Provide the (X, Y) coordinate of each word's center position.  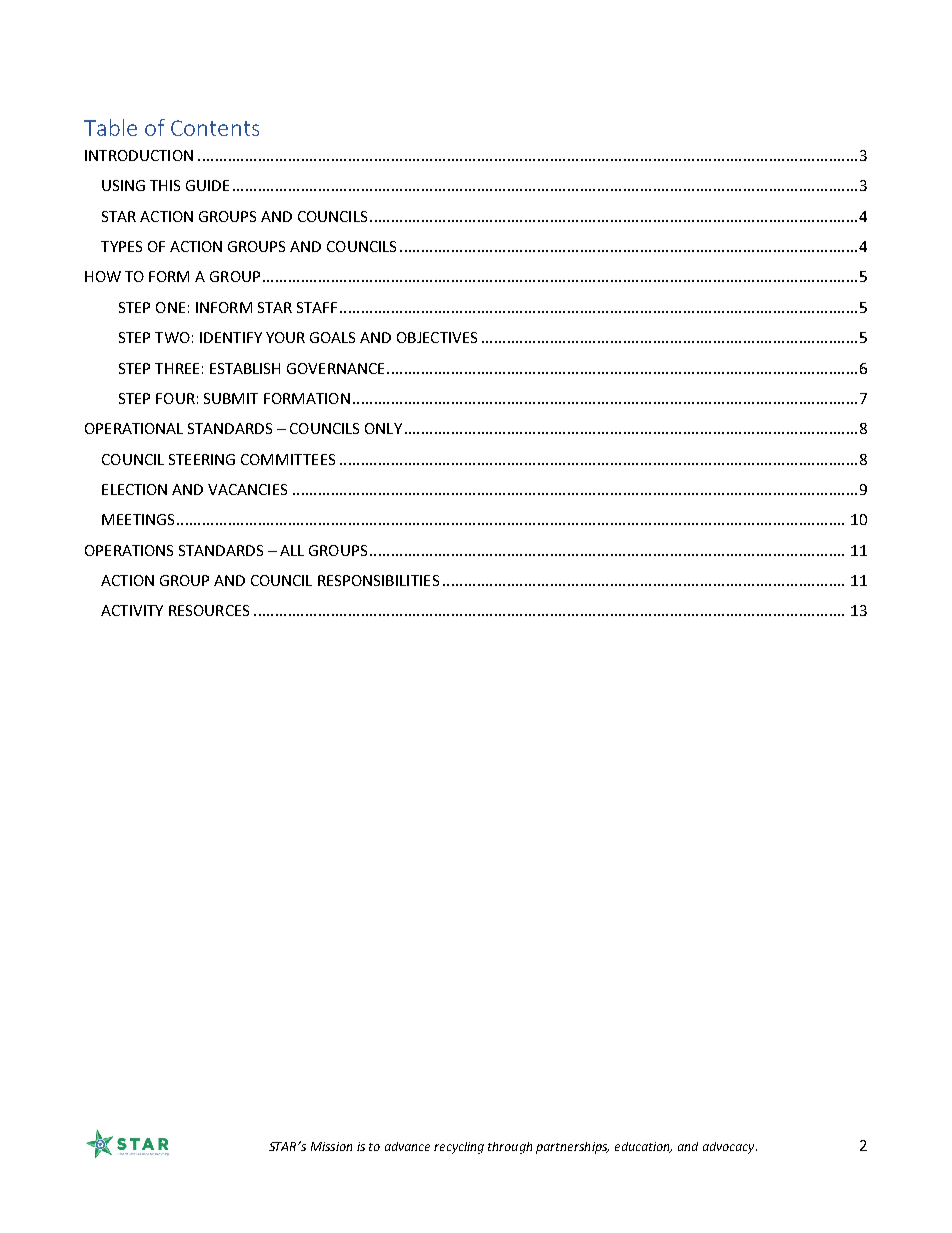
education (643, 1147)
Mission (331, 1146)
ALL (292, 550)
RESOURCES (209, 610)
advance (407, 1146)
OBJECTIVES (437, 337)
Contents (215, 128)
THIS (165, 185)
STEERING (202, 459)
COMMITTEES (288, 459)
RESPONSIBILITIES (378, 580)
